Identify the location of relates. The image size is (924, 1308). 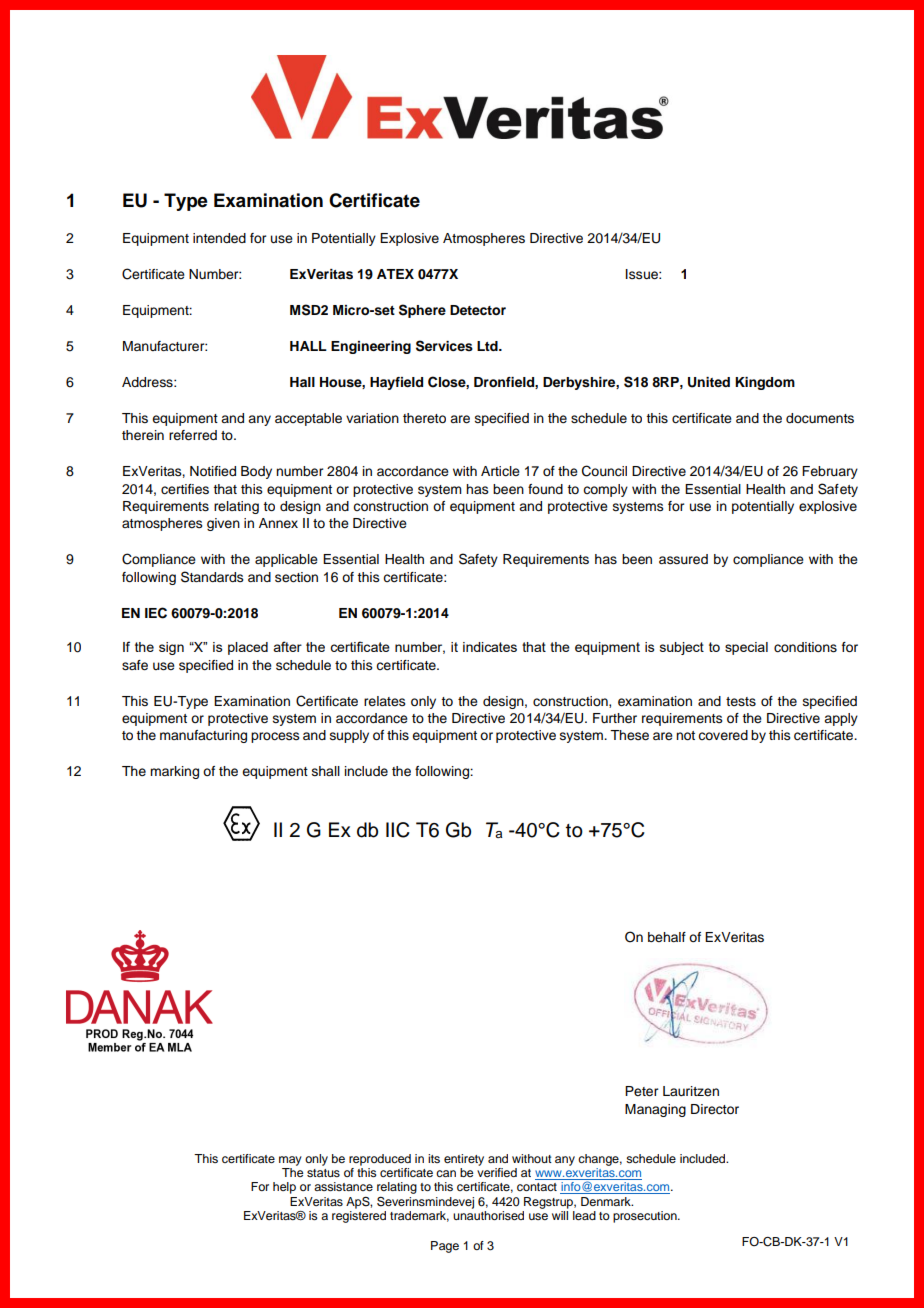
(385, 701).
